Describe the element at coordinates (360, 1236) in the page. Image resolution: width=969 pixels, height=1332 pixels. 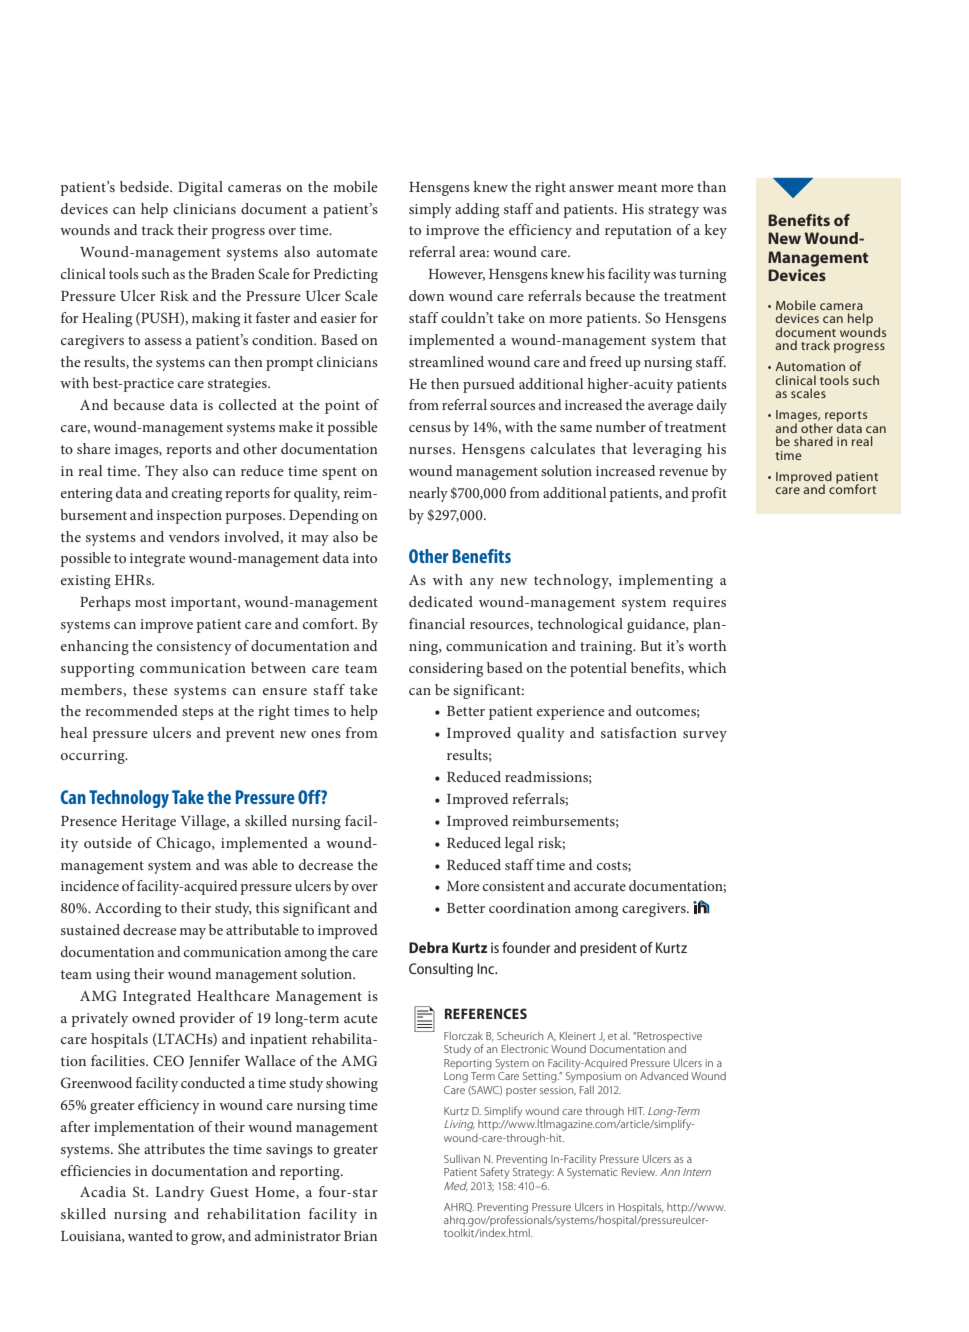
I see `Brian` at that location.
